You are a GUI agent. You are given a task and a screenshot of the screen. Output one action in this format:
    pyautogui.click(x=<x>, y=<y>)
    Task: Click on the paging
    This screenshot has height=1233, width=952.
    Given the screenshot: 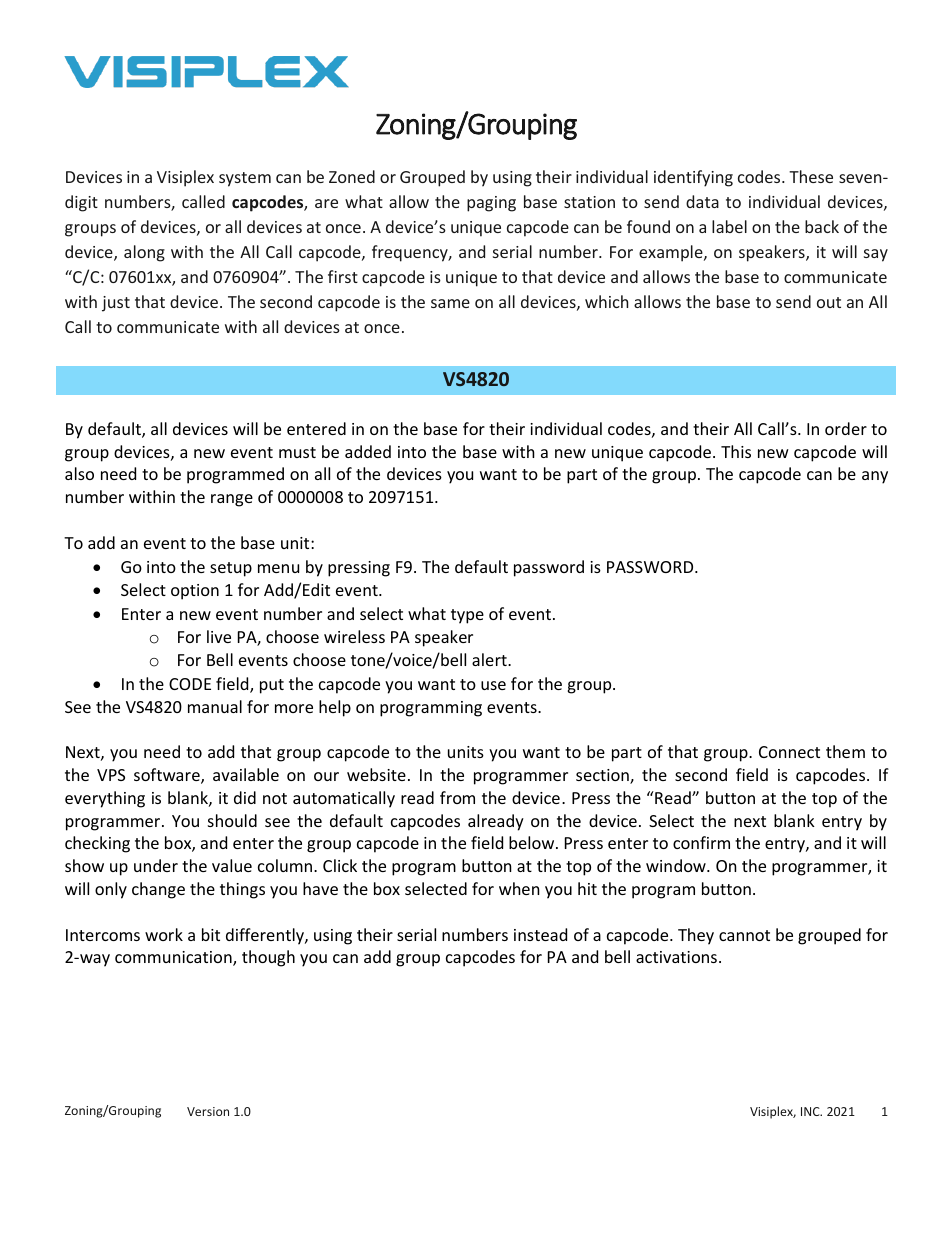 What is the action you would take?
    pyautogui.click(x=491, y=204)
